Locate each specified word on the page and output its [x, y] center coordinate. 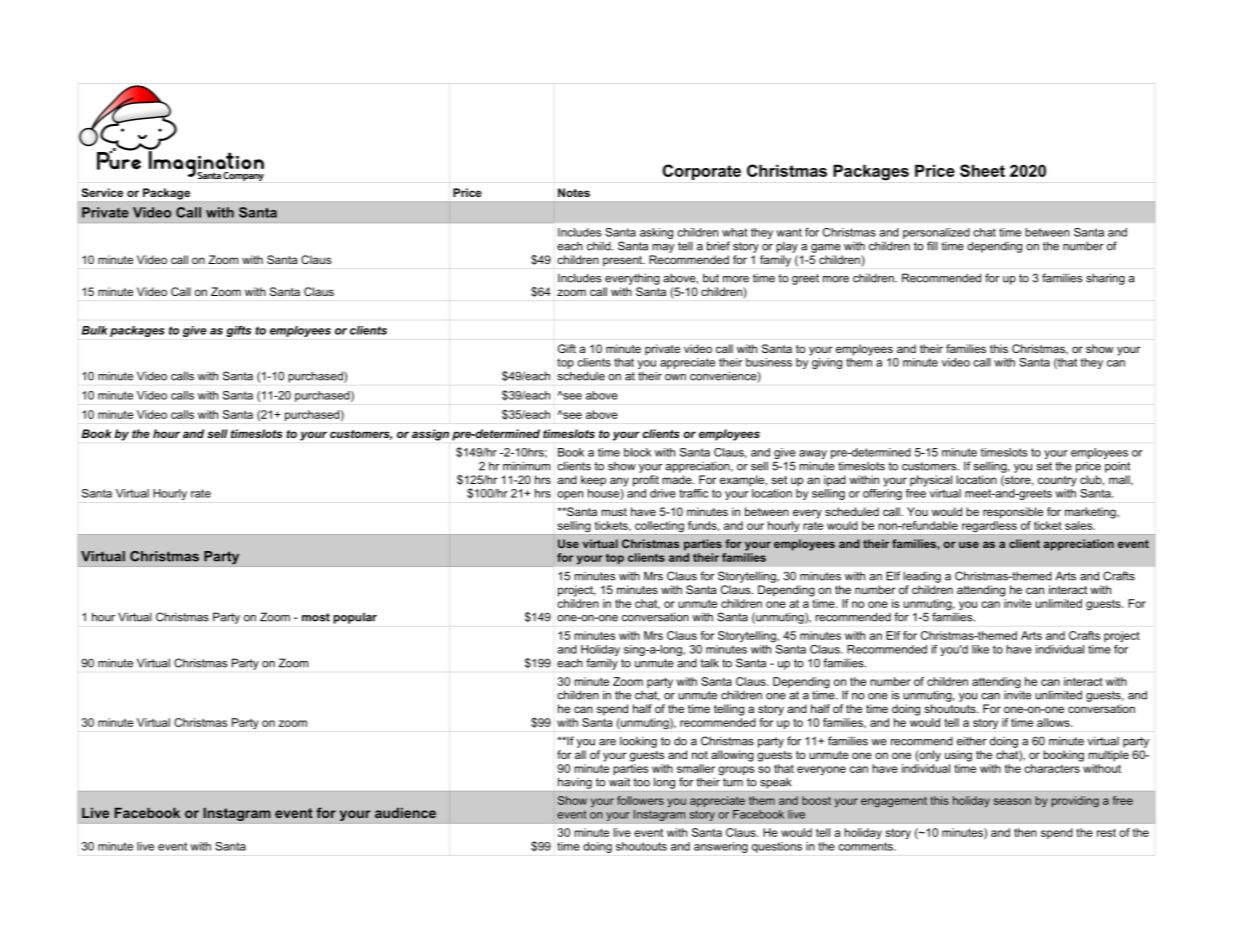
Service [102, 192]
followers [640, 800]
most [316, 617]
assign [430, 435]
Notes [574, 192]
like [980, 649]
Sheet [982, 170]
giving [826, 362]
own [675, 377]
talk [709, 663]
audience [405, 813]
